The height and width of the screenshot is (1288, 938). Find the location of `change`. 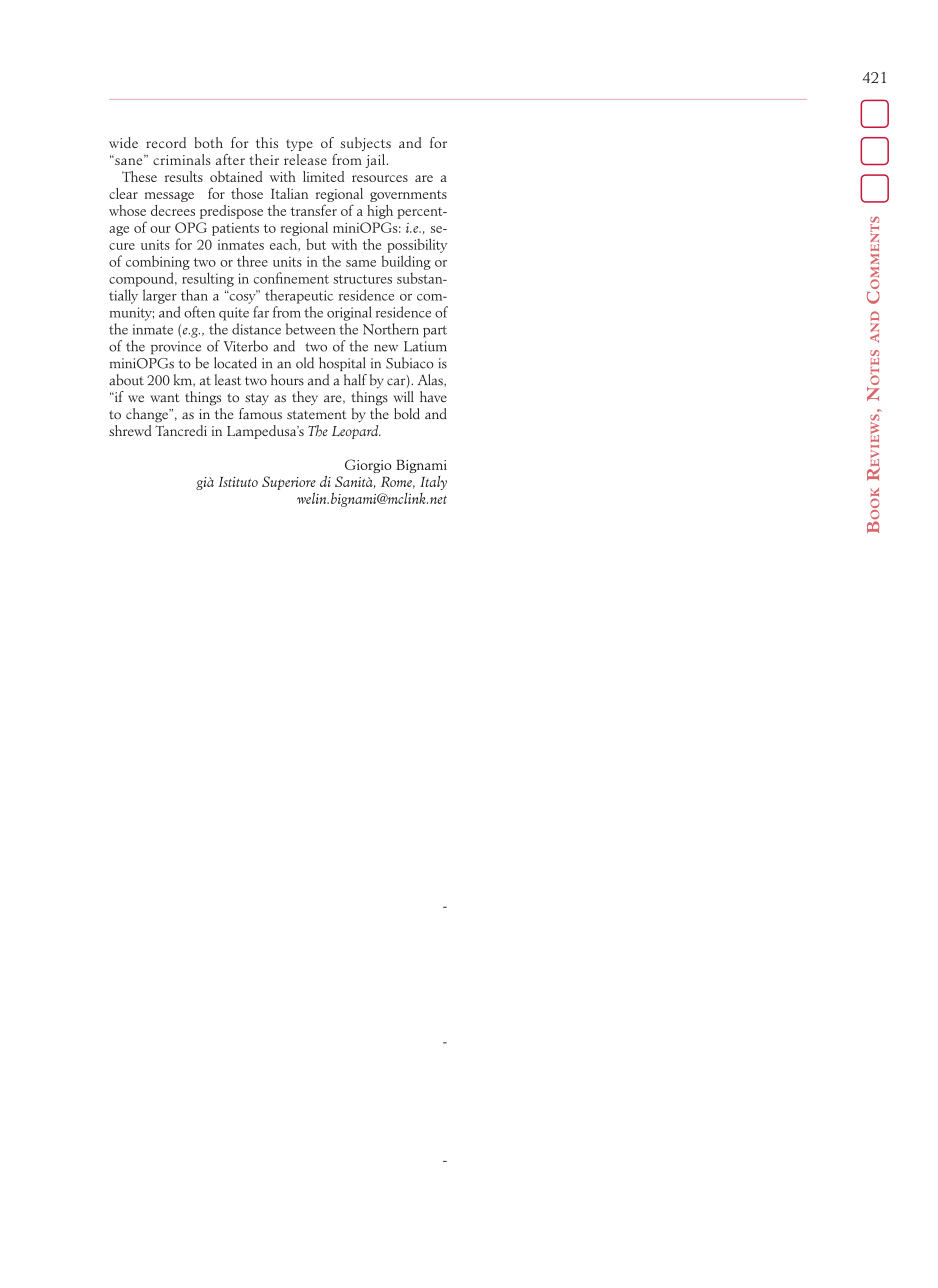

change is located at coordinates (148, 415).
